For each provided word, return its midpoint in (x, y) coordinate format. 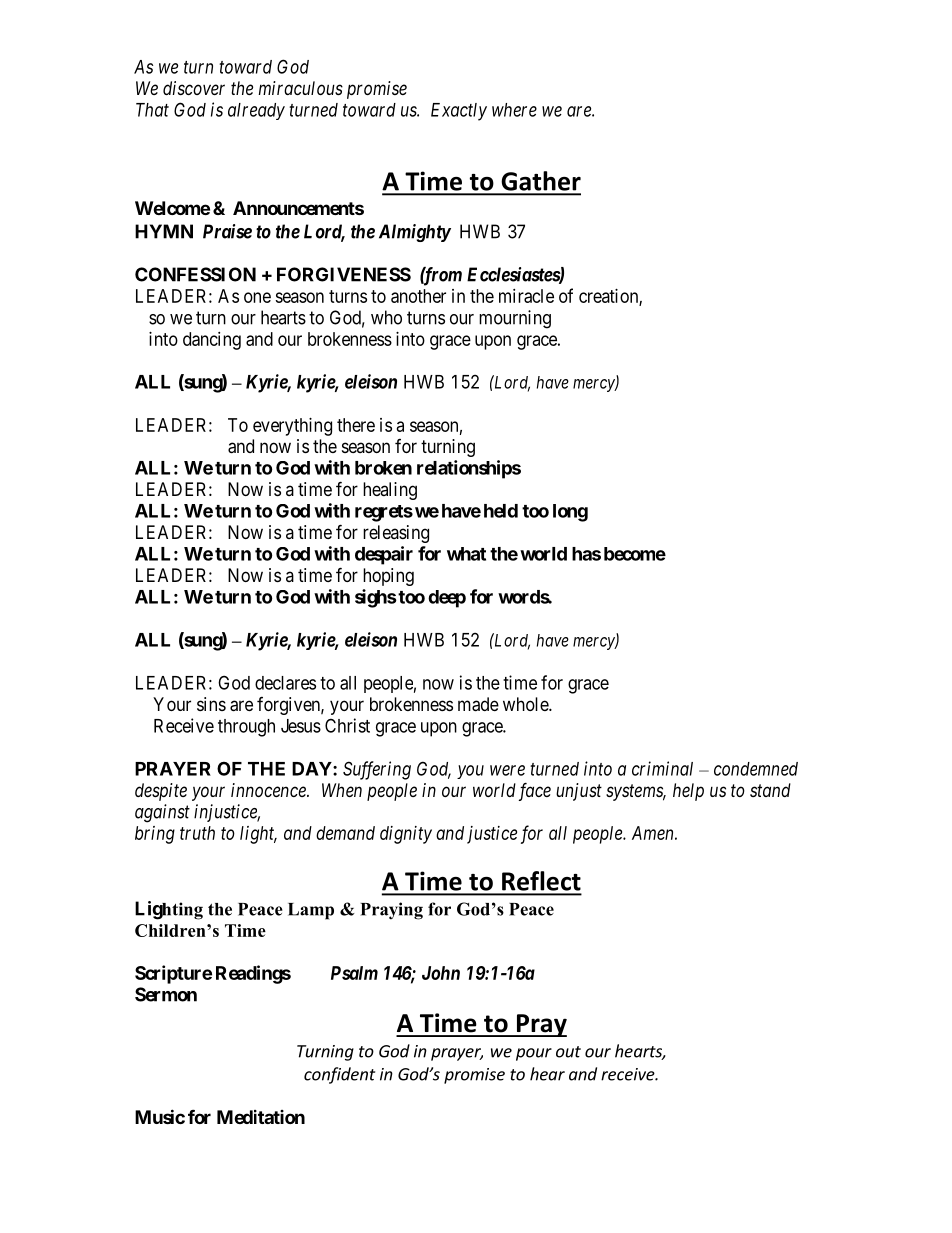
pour (534, 1054)
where (514, 110)
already (256, 111)
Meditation (261, 1117)
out (568, 1052)
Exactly (459, 112)
